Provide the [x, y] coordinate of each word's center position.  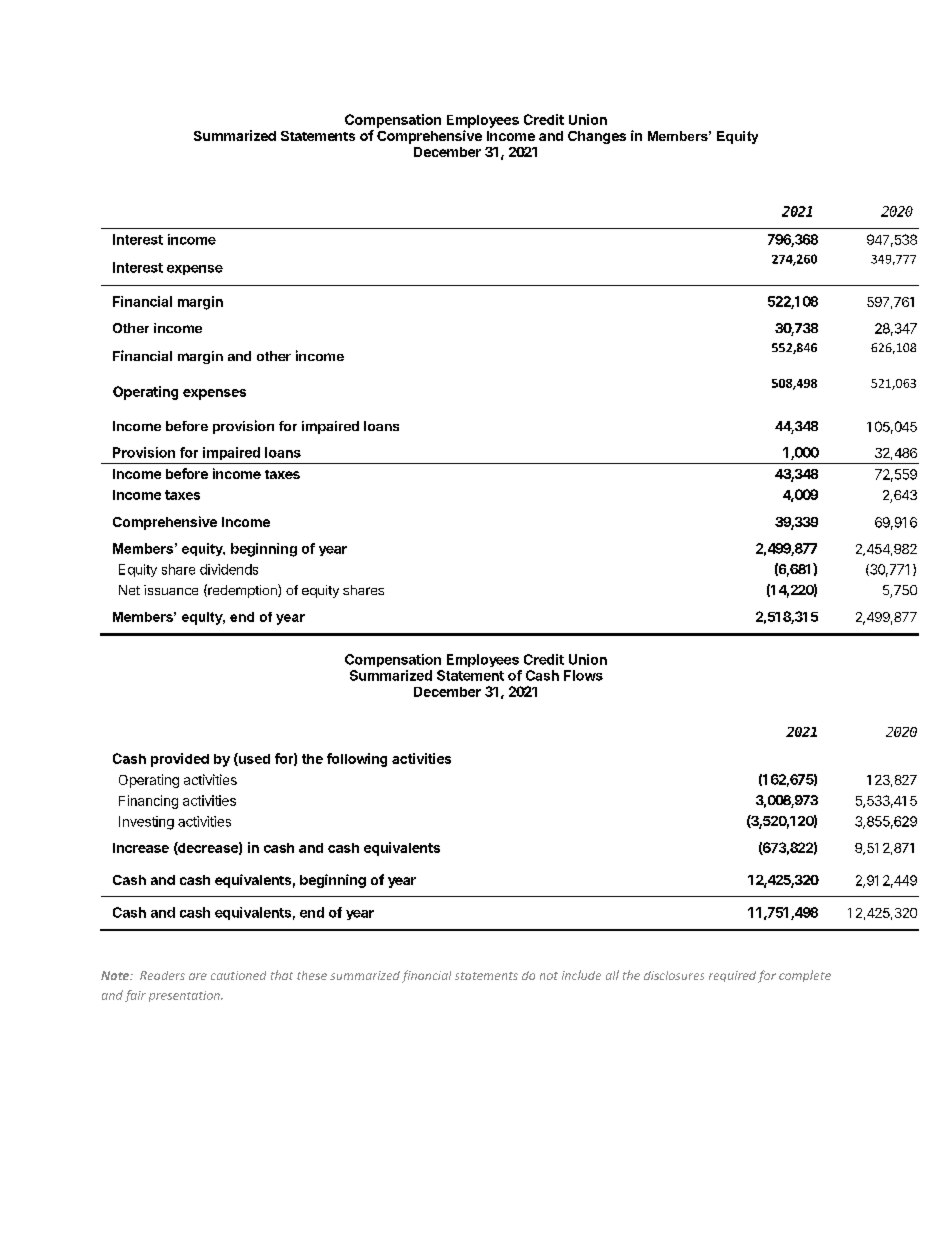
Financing [148, 802]
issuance [171, 590]
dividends [229, 569]
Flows [583, 675]
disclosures [674, 975]
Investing [146, 823]
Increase [141, 848]
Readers [162, 975]
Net [129, 590]
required [732, 976]
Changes [597, 137]
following [357, 760]
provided [180, 760]
